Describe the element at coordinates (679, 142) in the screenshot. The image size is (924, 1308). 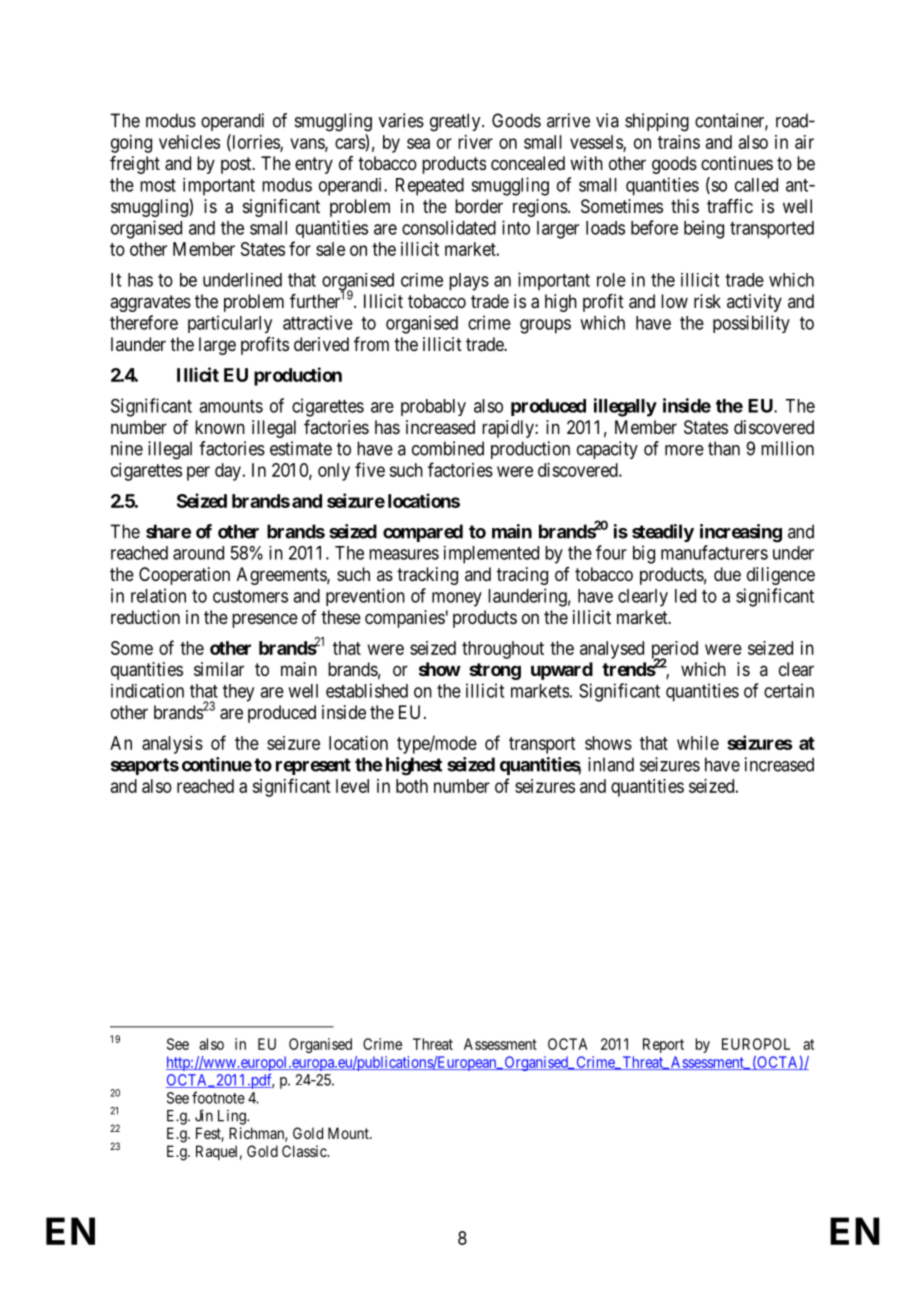
I see `trains` at that location.
